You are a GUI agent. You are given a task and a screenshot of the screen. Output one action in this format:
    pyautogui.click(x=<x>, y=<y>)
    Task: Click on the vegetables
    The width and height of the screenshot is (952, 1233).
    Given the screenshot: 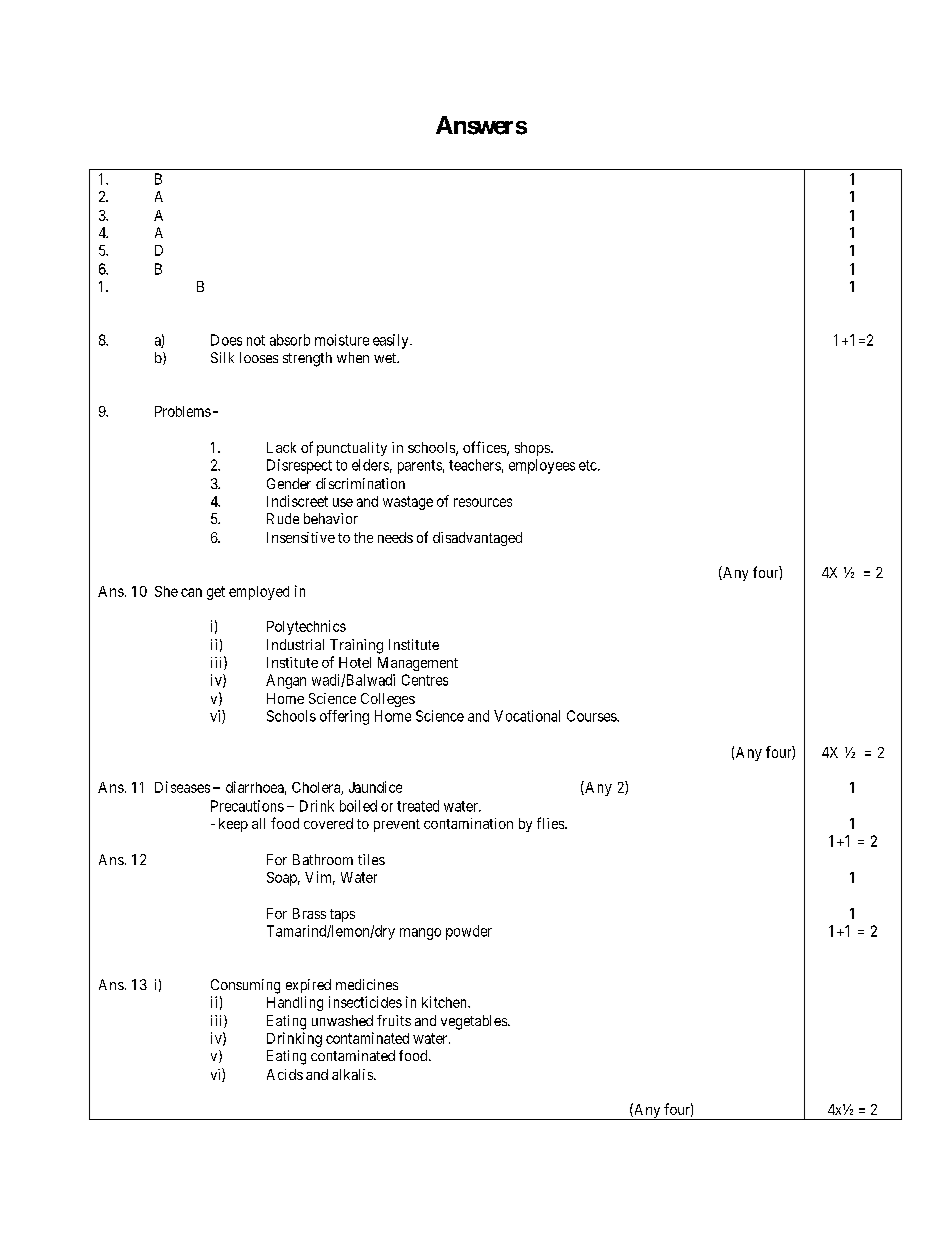 What is the action you would take?
    pyautogui.click(x=475, y=1022)
